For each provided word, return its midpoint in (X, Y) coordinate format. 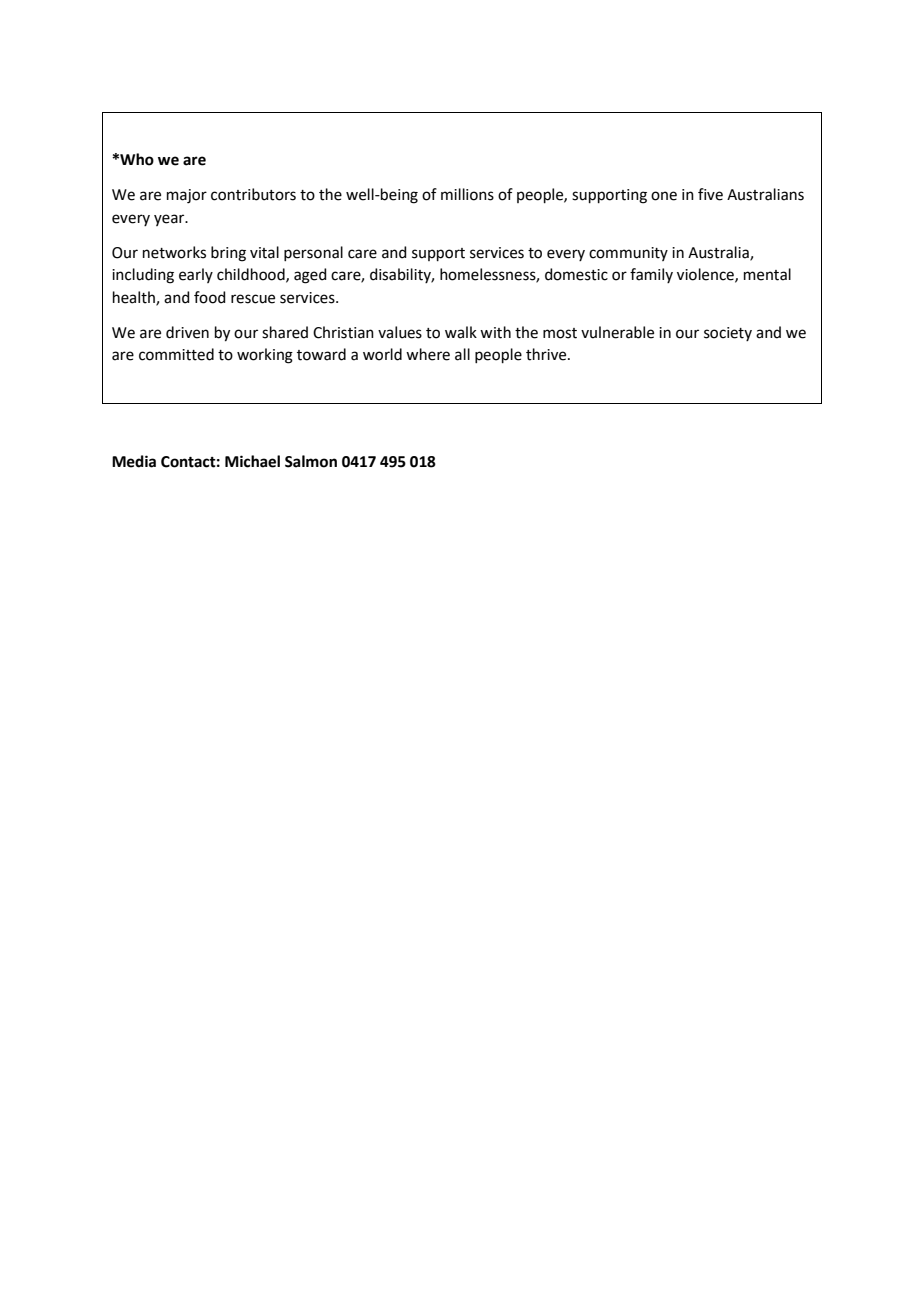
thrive (547, 354)
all (462, 354)
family (651, 275)
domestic (576, 274)
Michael (252, 461)
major (187, 196)
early (196, 275)
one (664, 196)
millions (467, 194)
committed (176, 354)
